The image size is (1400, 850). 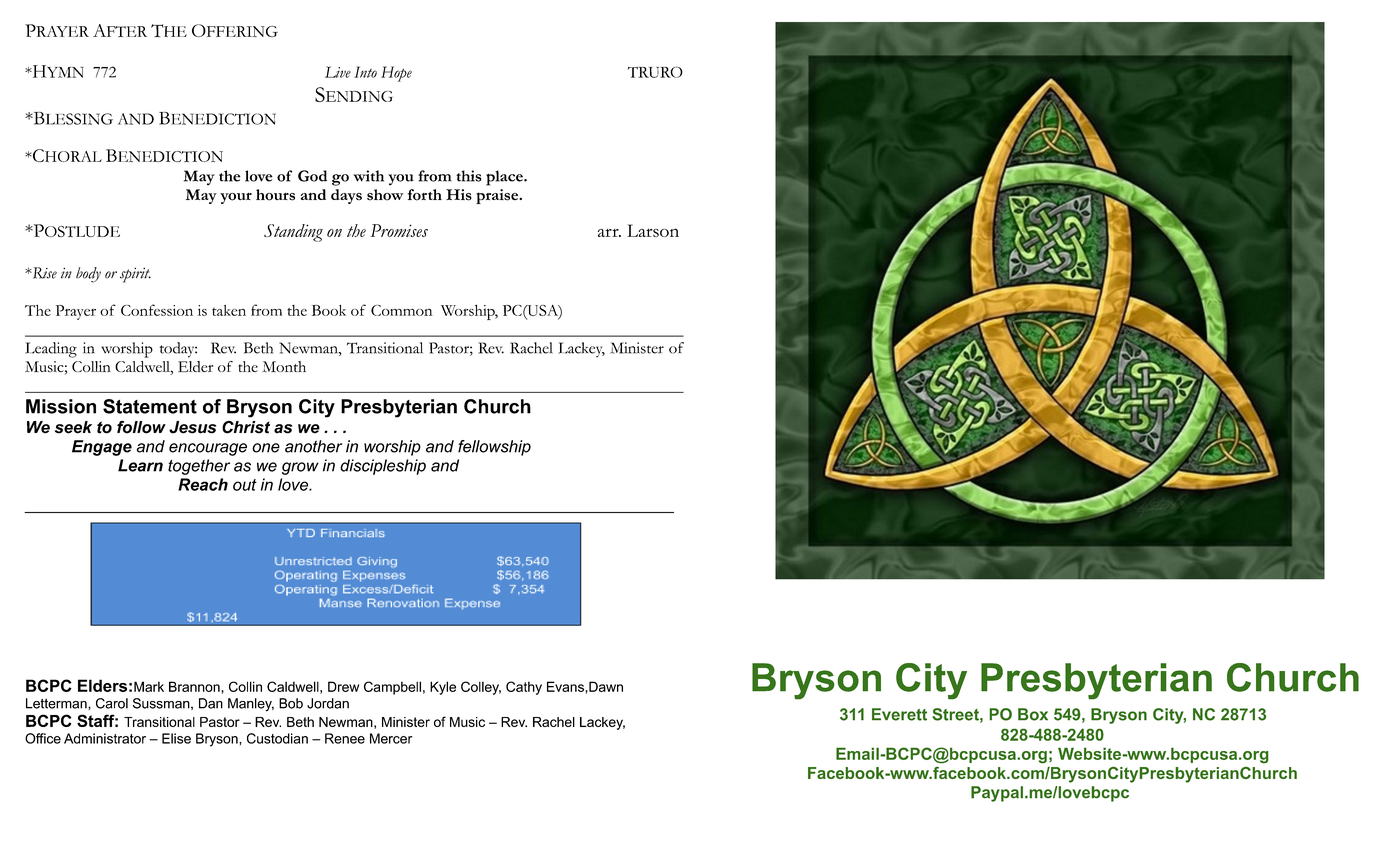 What do you see at coordinates (203, 484) in the image?
I see `Reach` at bounding box center [203, 484].
